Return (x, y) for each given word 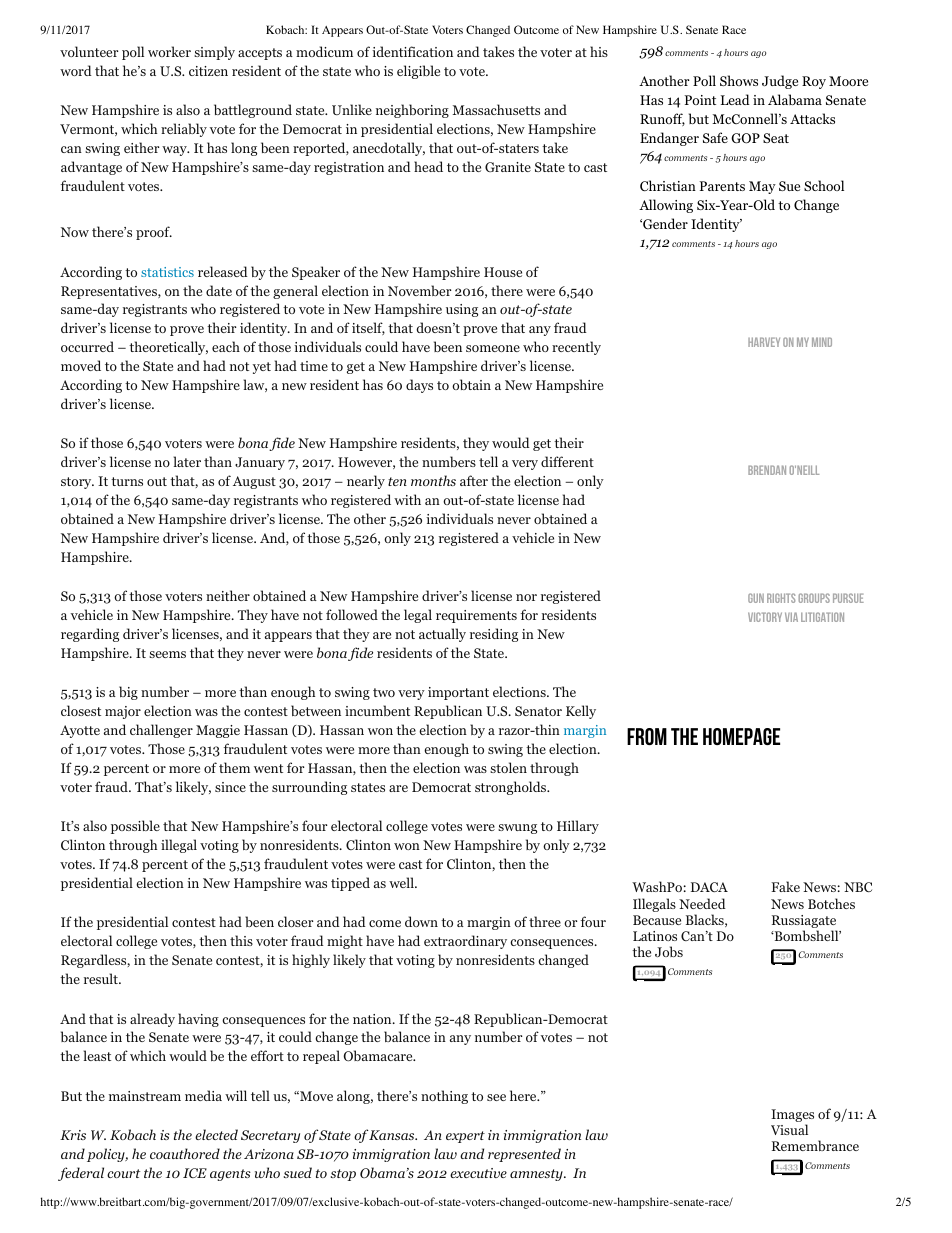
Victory (765, 617)
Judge (780, 82)
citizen (208, 71)
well (402, 882)
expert (465, 1137)
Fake (785, 886)
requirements (476, 616)
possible (135, 827)
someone (493, 348)
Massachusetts (496, 109)
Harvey (764, 342)
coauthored (185, 1153)
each (226, 346)
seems (167, 654)
